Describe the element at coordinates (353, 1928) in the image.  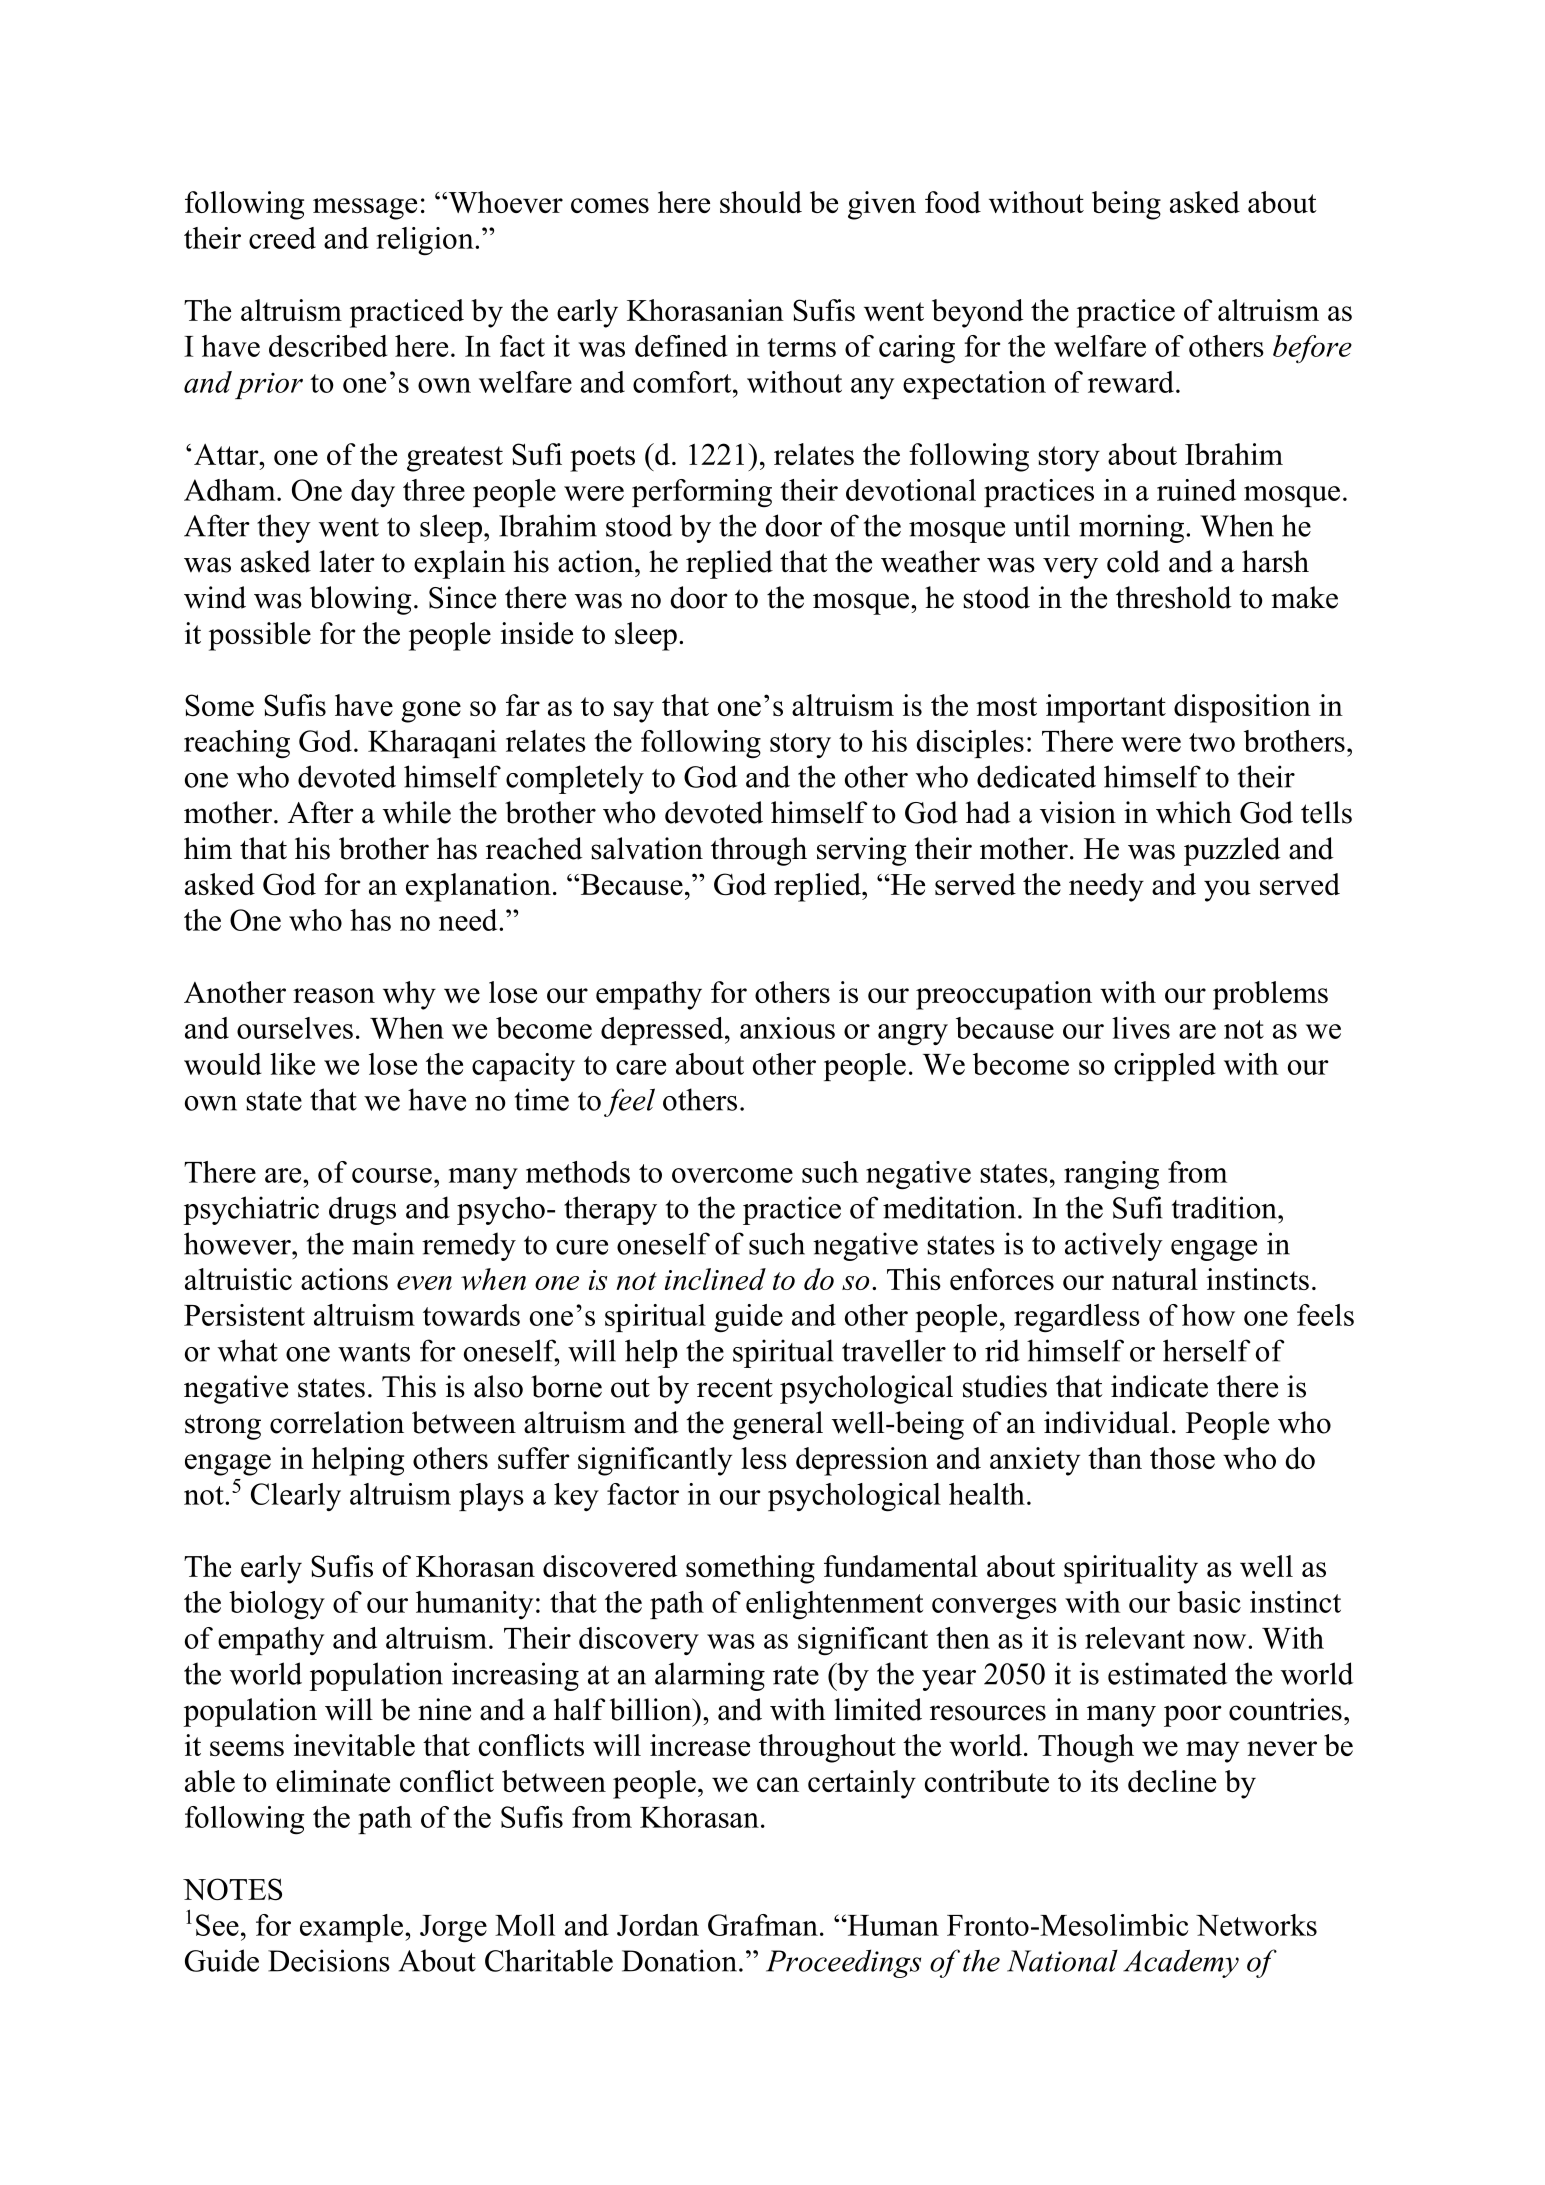
I see `example` at that location.
